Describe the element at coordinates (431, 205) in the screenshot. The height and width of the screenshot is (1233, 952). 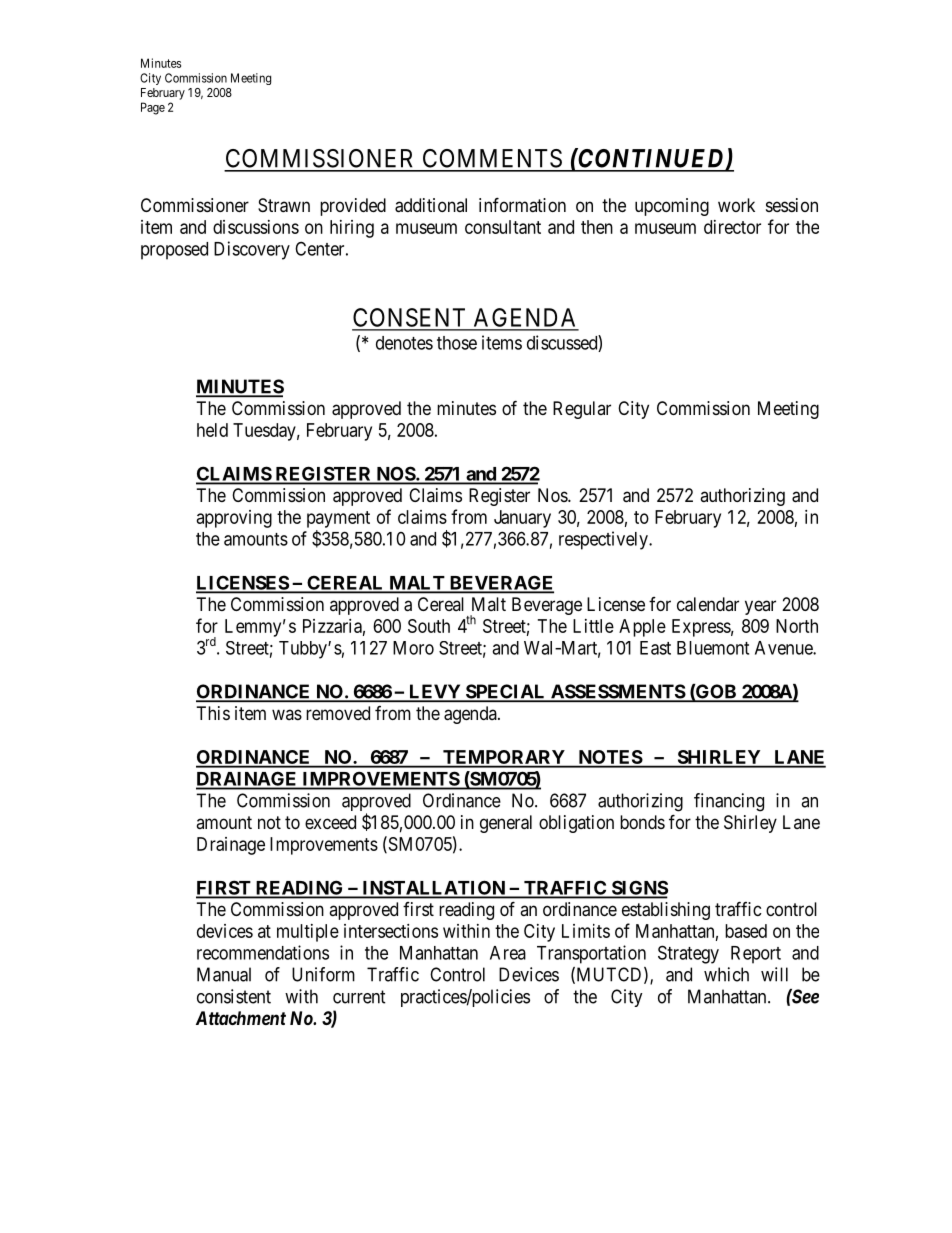
I see `additional` at that location.
